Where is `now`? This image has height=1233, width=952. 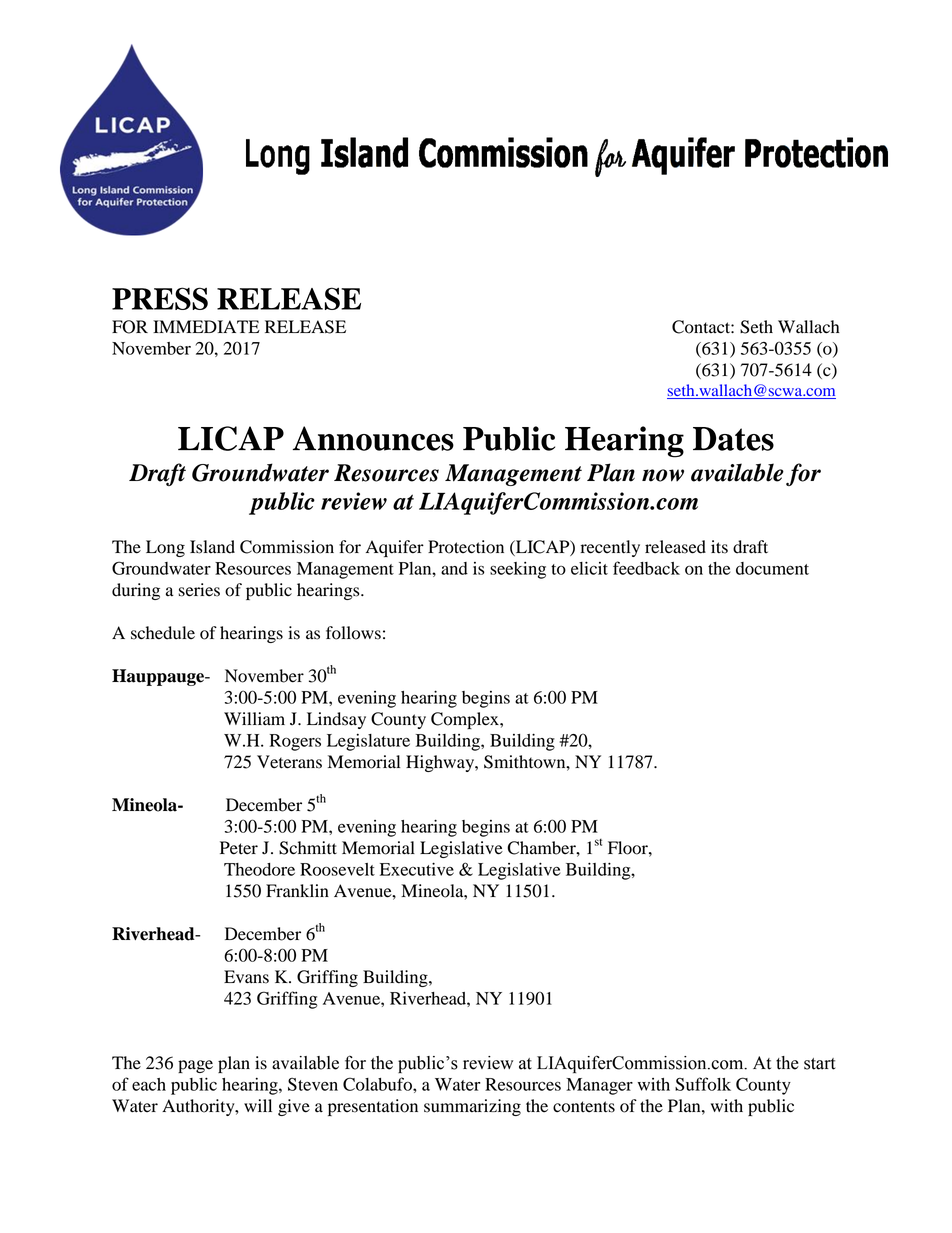
now is located at coordinates (663, 475).
